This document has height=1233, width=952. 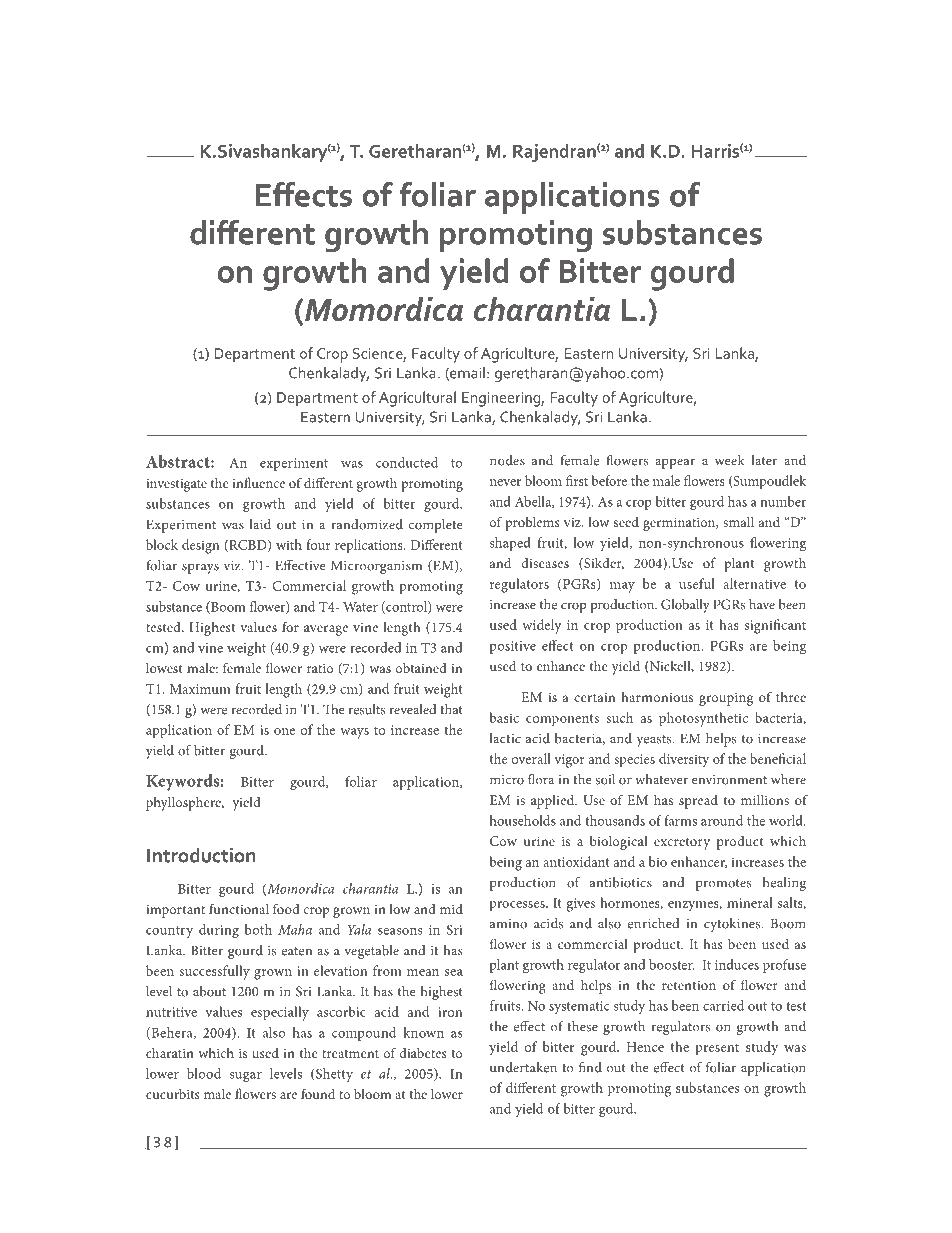 I want to click on lactic, so click(x=505, y=738).
